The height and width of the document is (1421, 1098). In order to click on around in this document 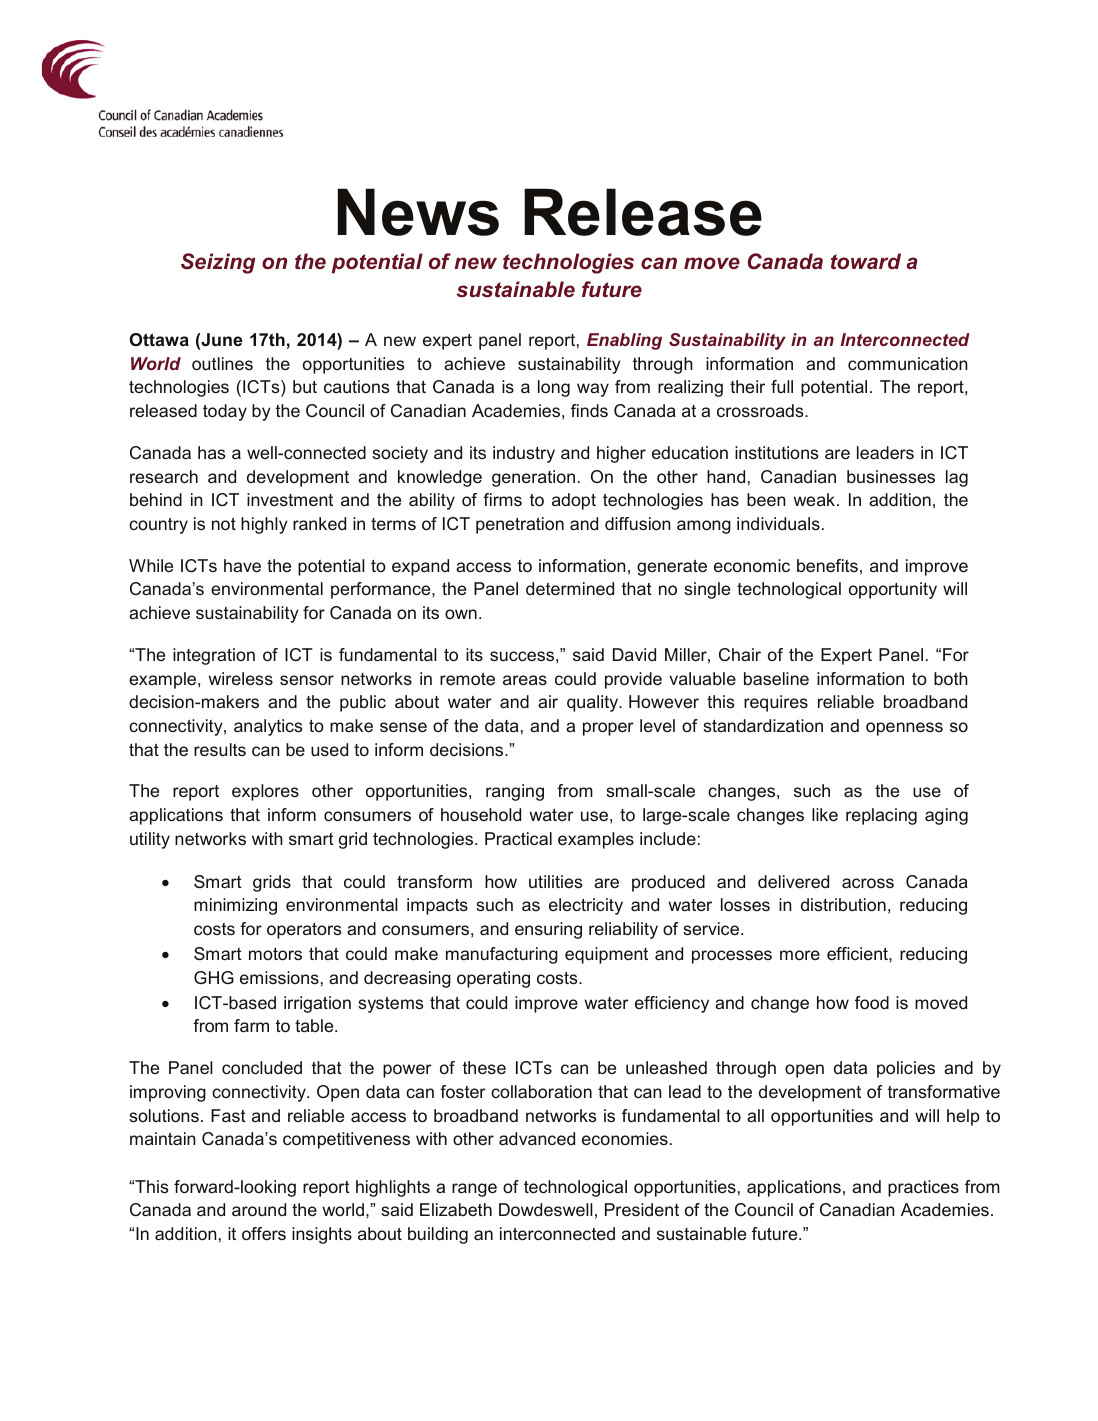, I will do `click(259, 1209)`.
